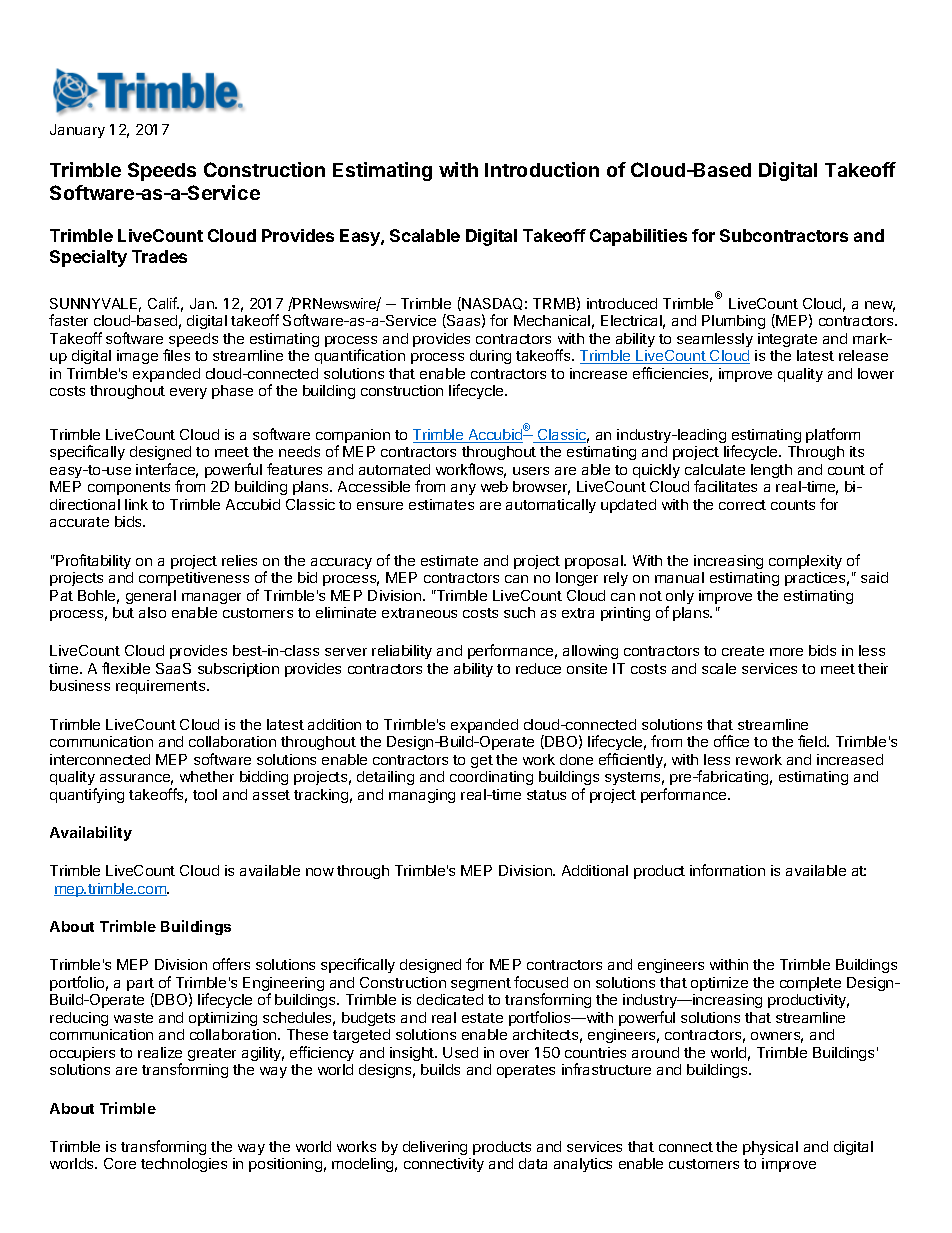 The height and width of the page is (1233, 952). What do you see at coordinates (770, 1148) in the page?
I see `physical` at bounding box center [770, 1148].
